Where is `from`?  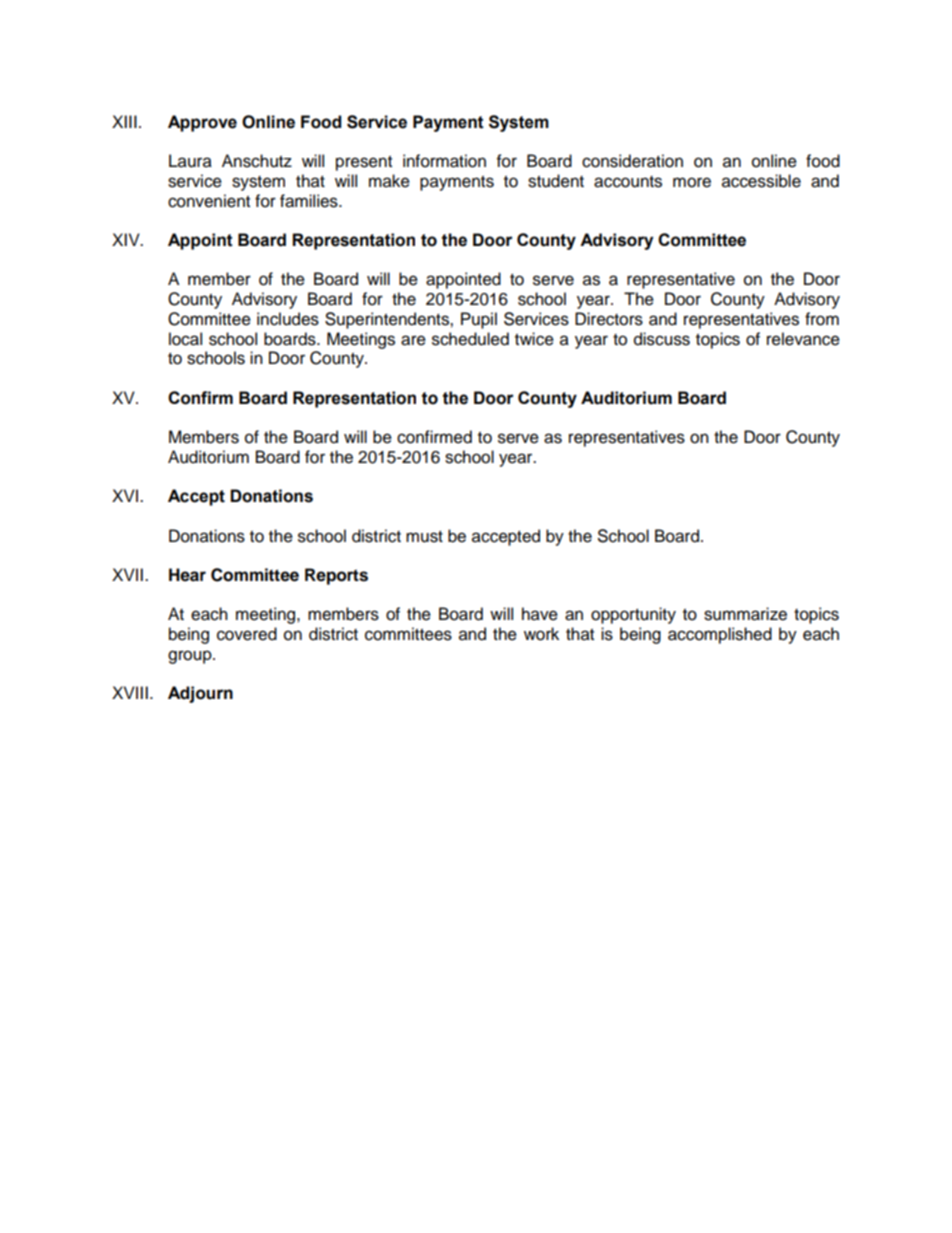 from is located at coordinates (822, 319).
